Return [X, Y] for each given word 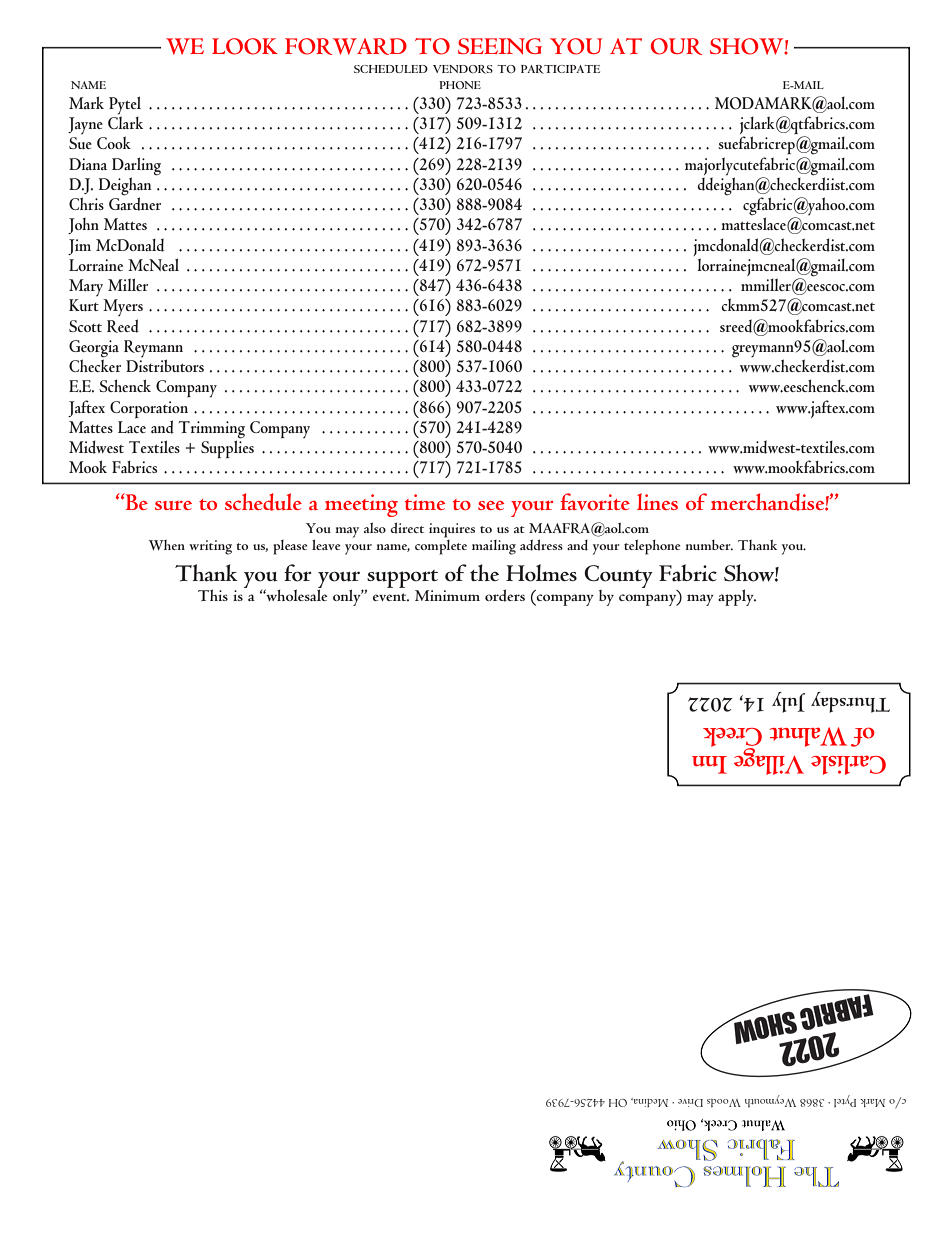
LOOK [245, 46]
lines [657, 501]
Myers [123, 307]
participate [560, 69]
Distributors [165, 365]
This [213, 595]
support [401, 580]
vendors [463, 69]
